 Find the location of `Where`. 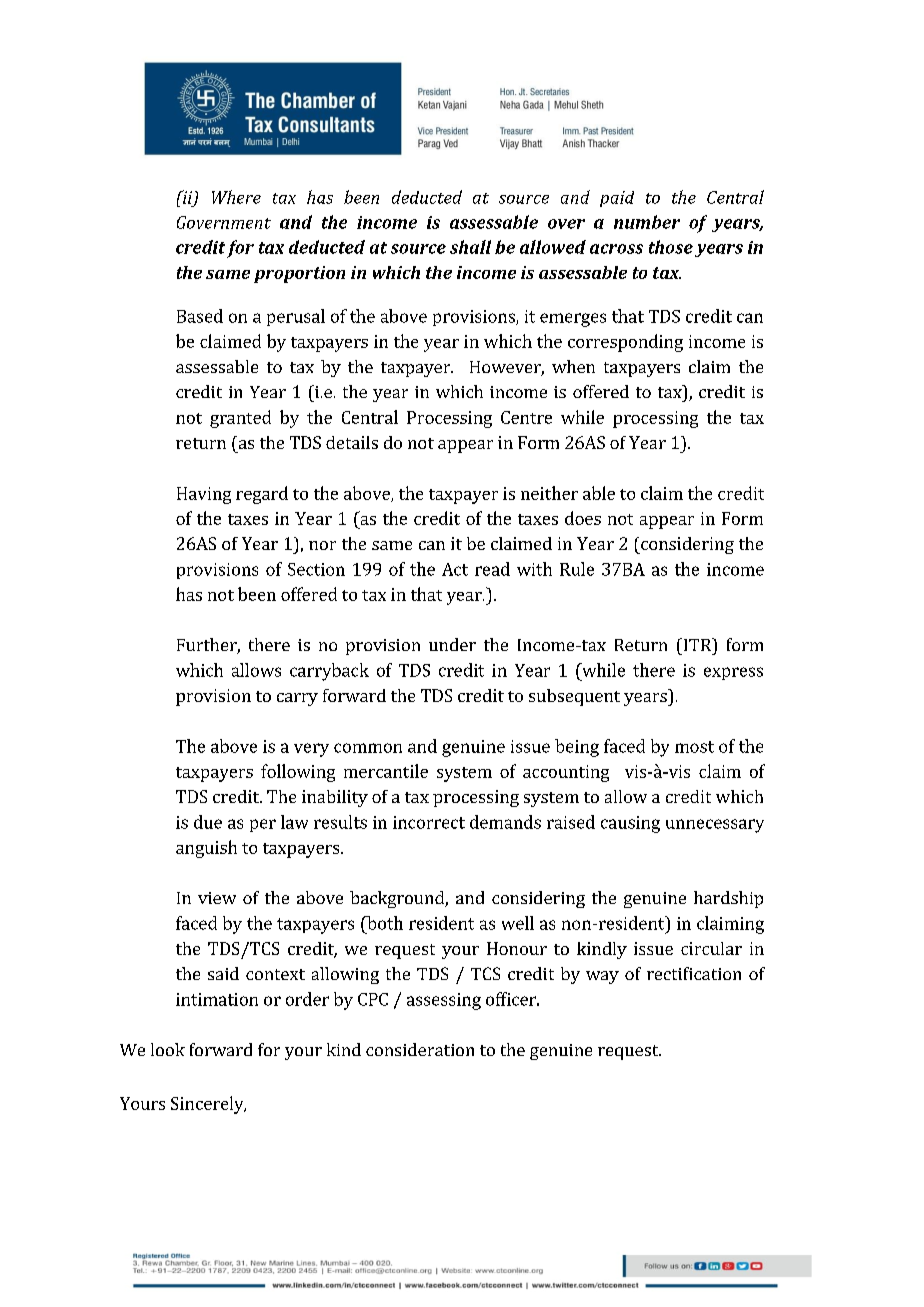

Where is located at coordinates (236, 197).
